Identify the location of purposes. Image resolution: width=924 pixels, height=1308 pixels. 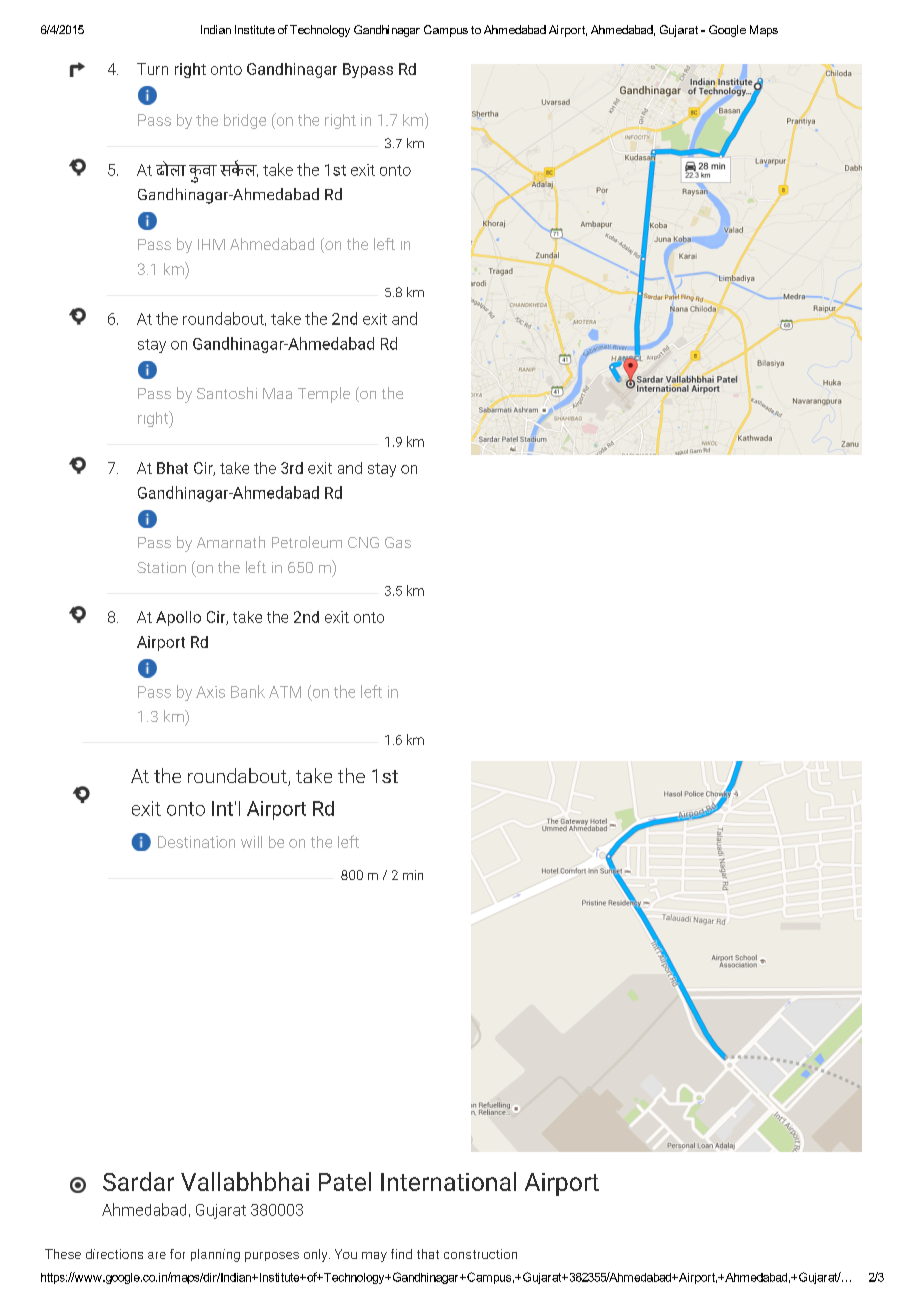
(272, 1257).
